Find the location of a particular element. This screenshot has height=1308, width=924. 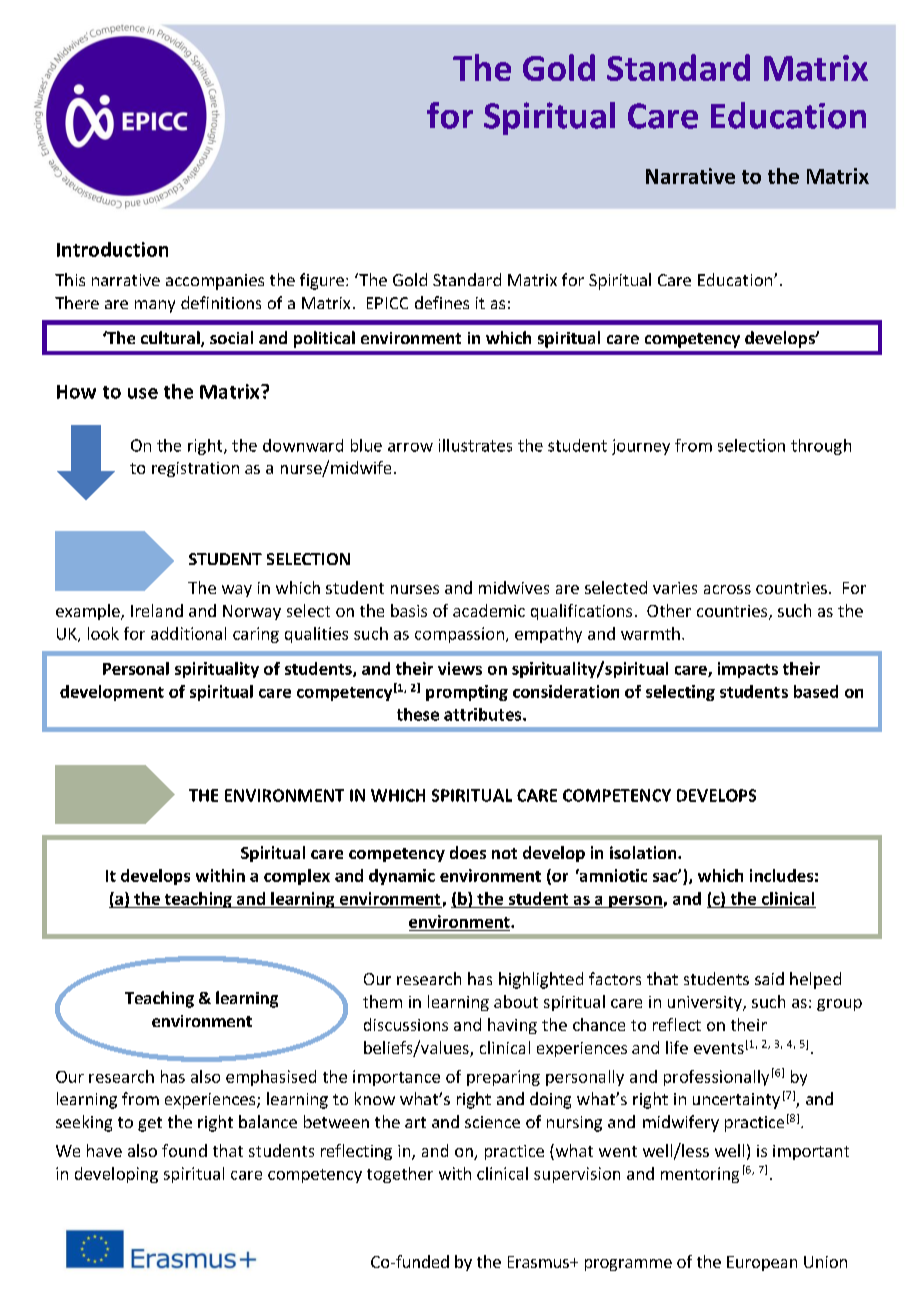

Erasmus is located at coordinates (539, 1262).
